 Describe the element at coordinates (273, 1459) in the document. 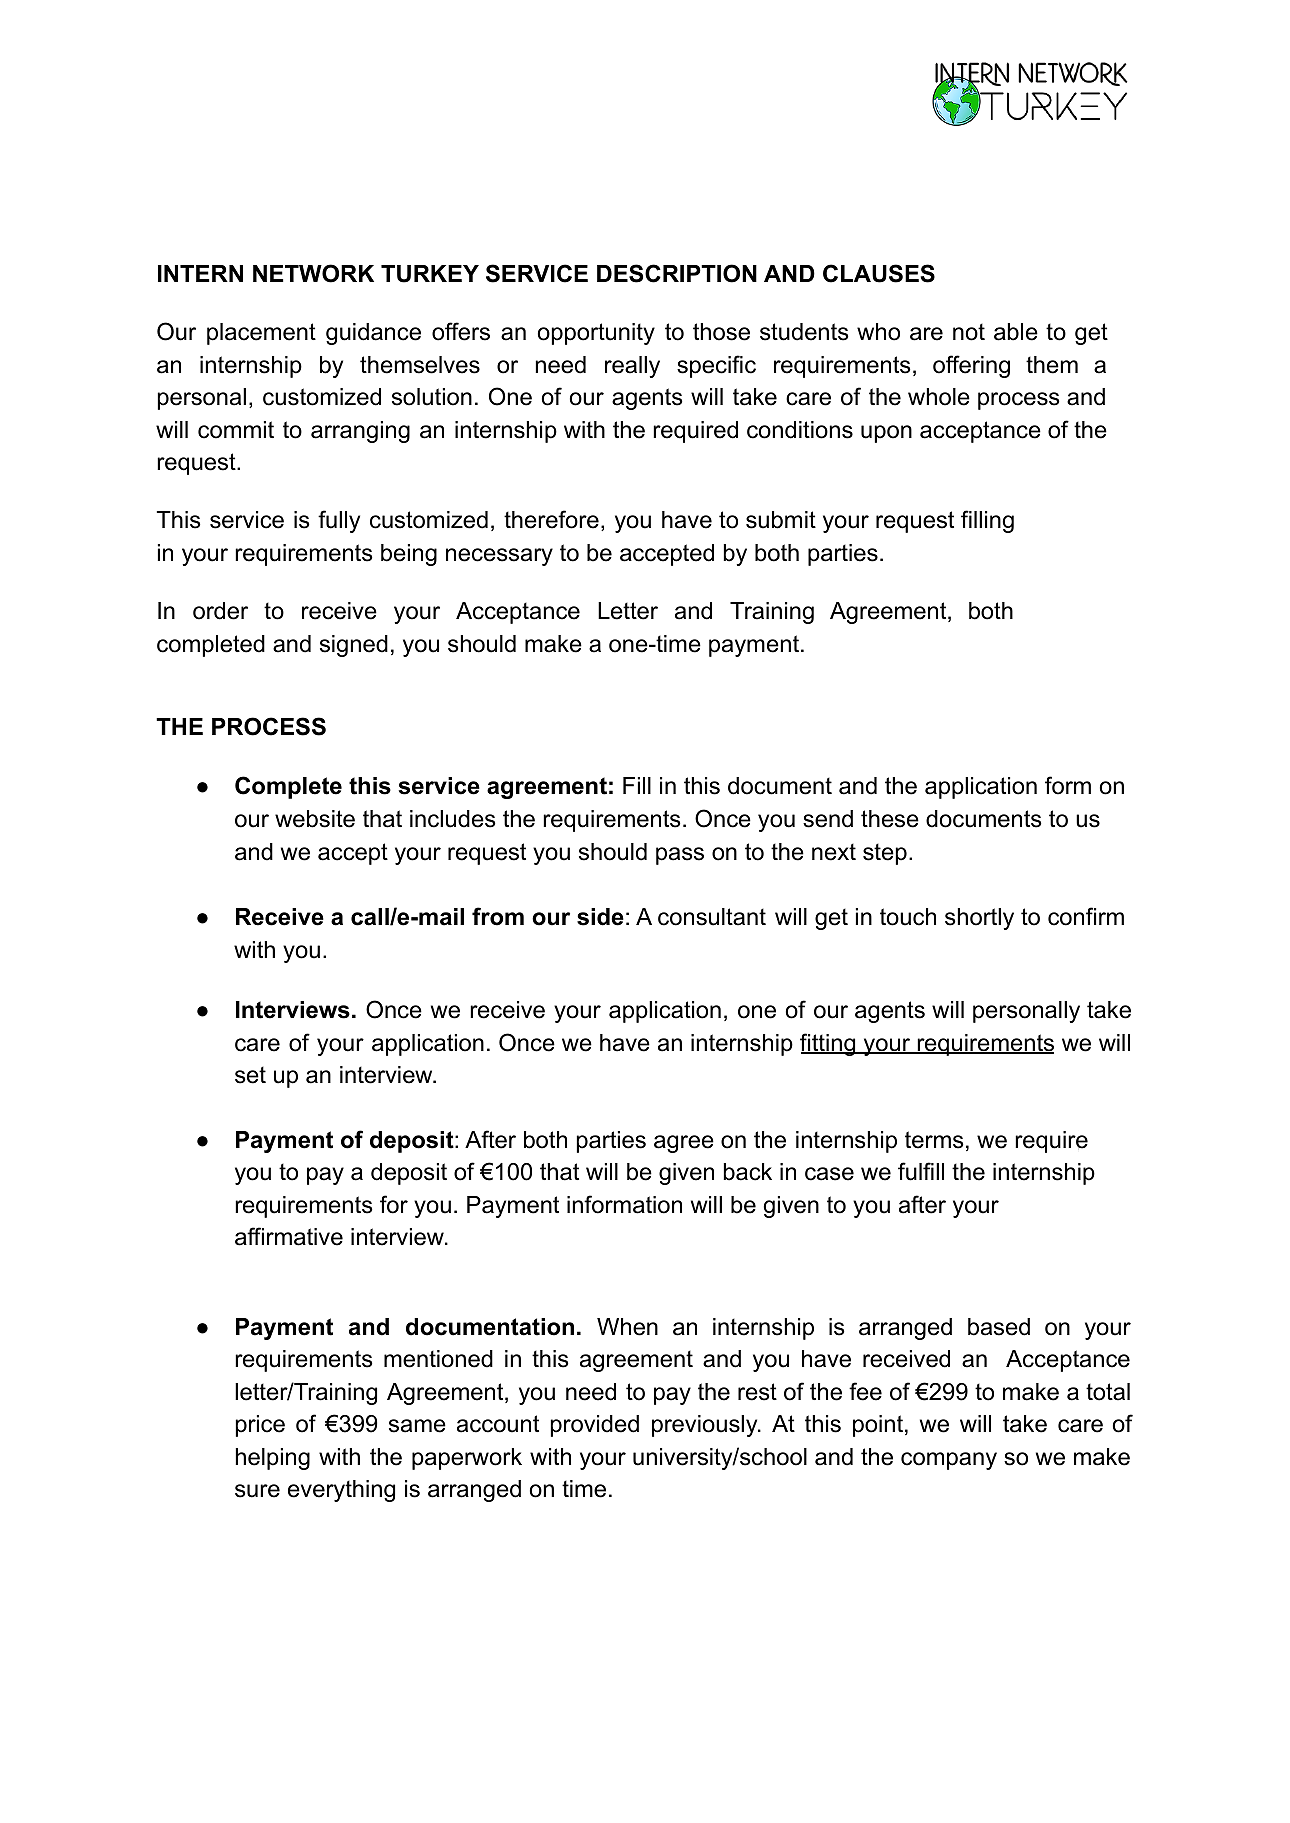

I see `helping` at that location.
